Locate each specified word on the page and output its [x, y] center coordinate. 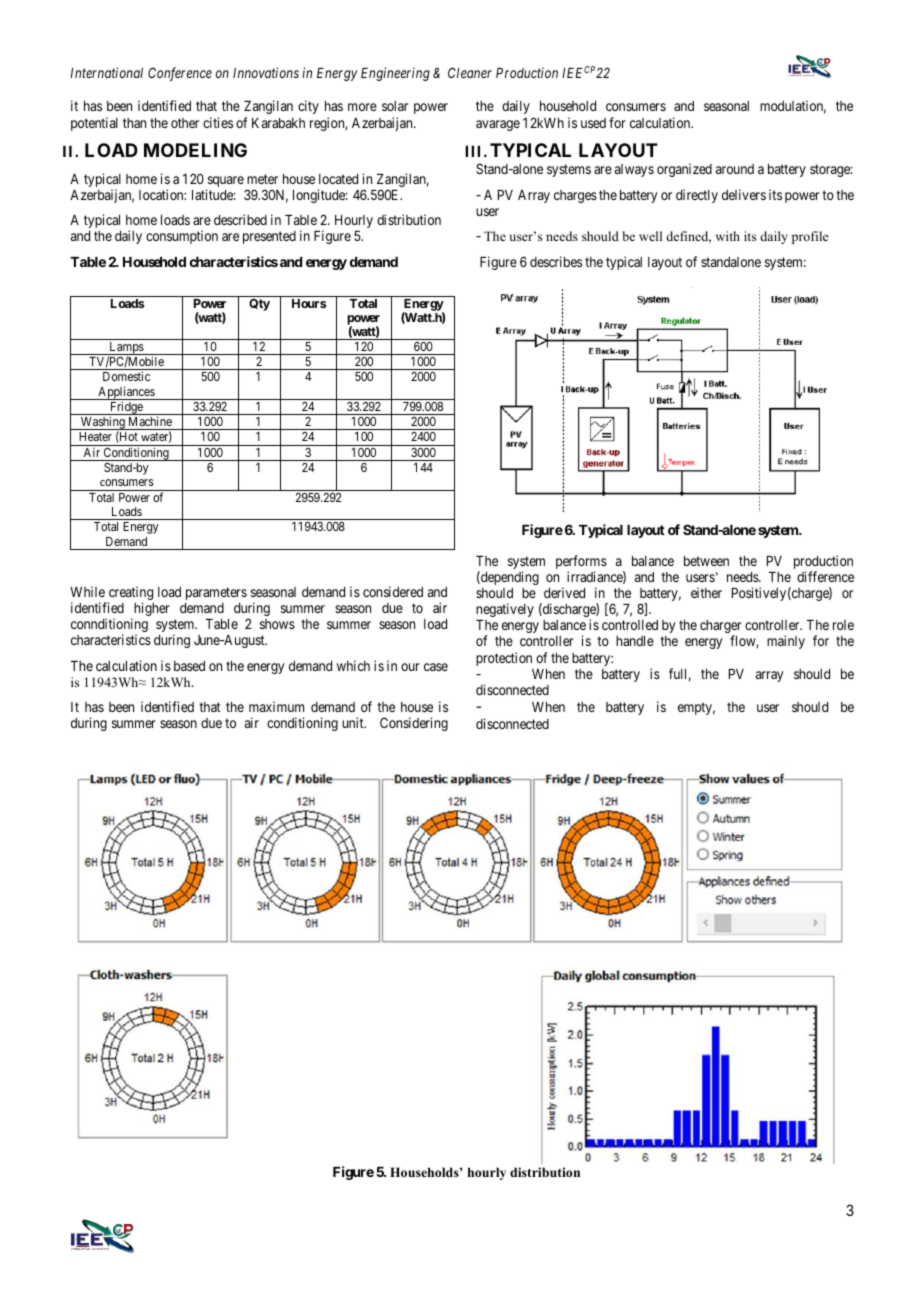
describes [556, 261]
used [593, 123]
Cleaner [470, 72]
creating [129, 594]
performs [581, 563]
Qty [259, 305]
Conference [180, 74]
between [706, 561]
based [189, 666]
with [728, 236]
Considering [414, 724]
